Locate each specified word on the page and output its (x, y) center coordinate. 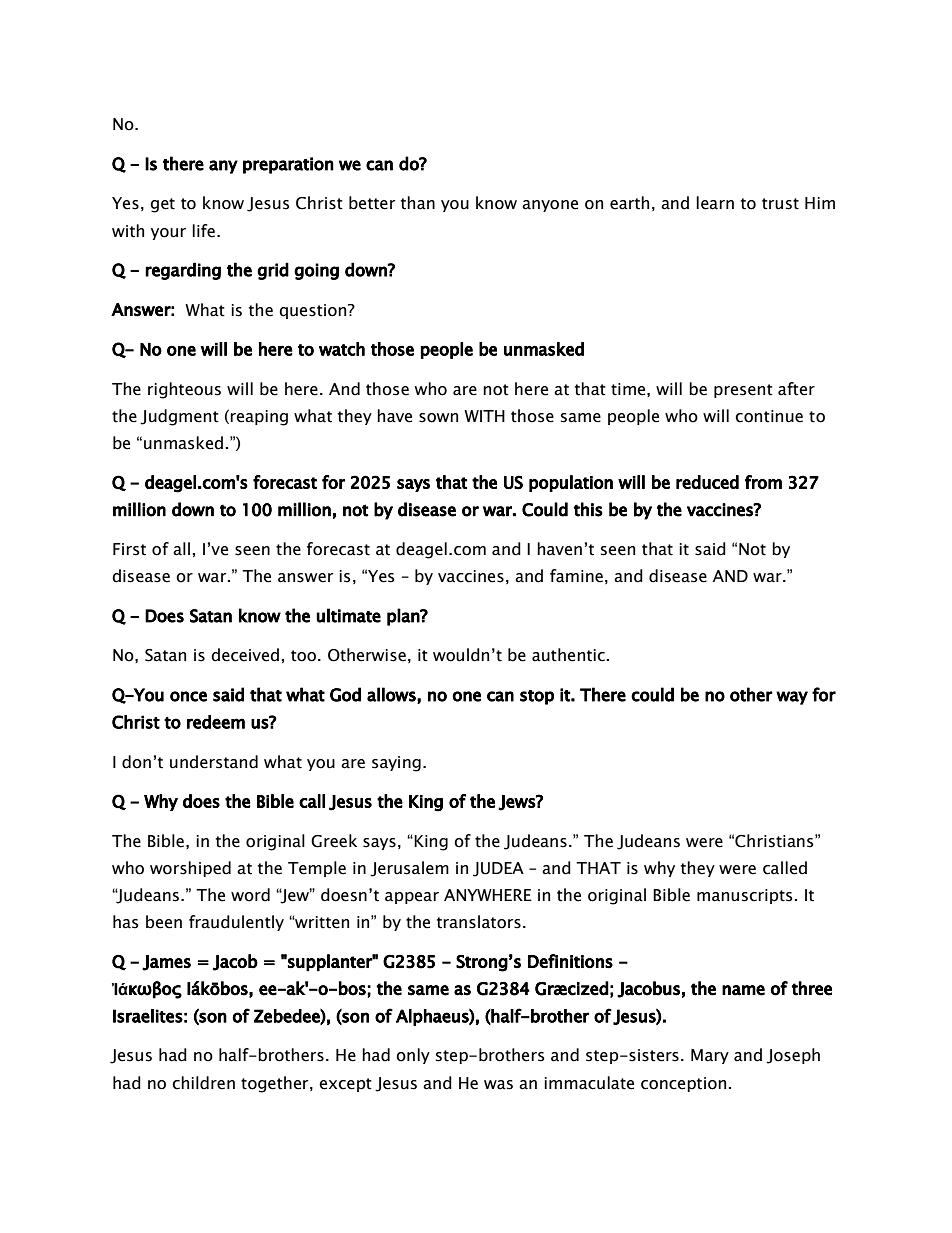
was (498, 1085)
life (203, 231)
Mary (710, 1056)
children (203, 1083)
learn (715, 203)
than (418, 203)
